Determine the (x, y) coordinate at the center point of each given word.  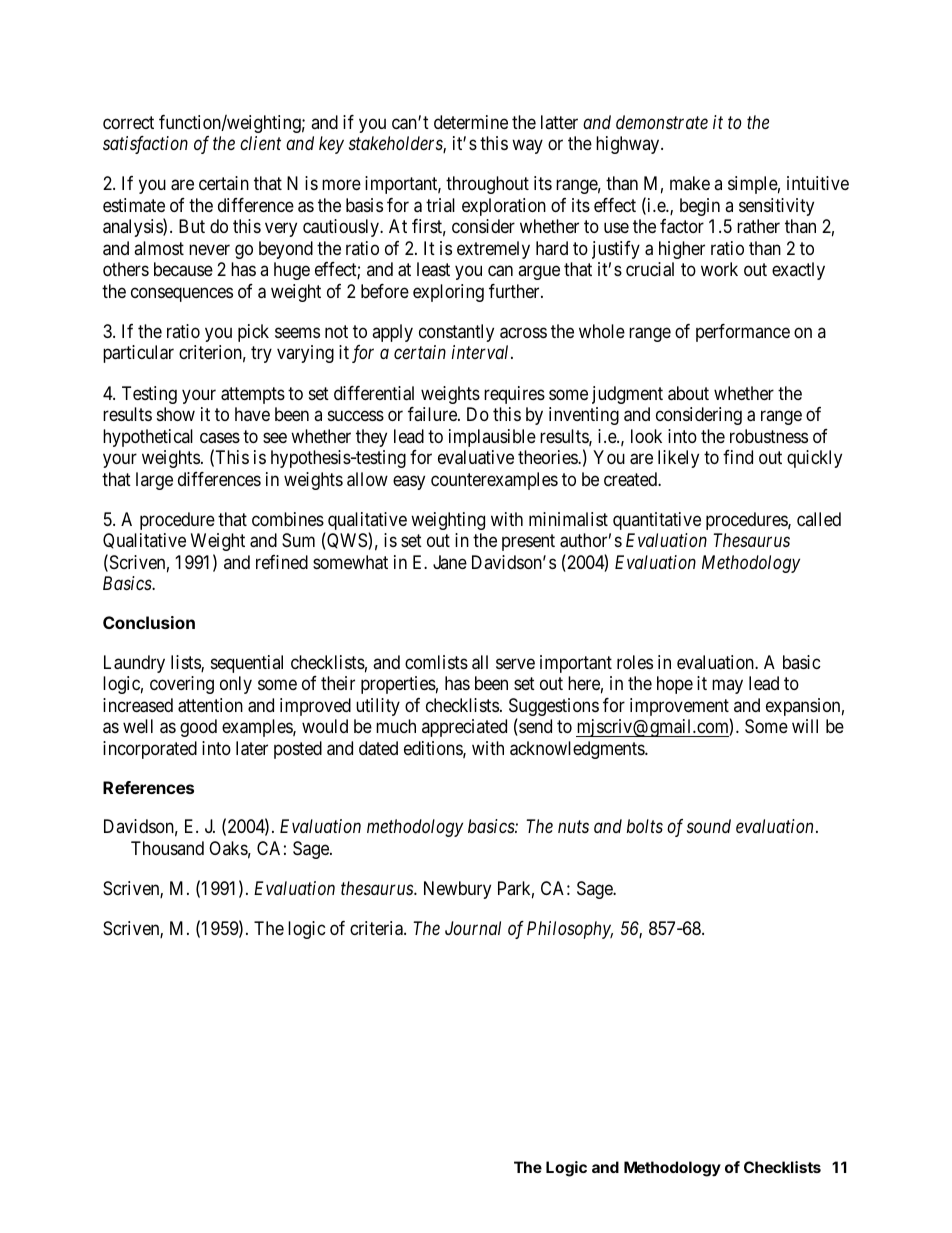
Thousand (167, 848)
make (690, 183)
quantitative (657, 521)
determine (471, 122)
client (260, 143)
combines (288, 519)
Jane (450, 562)
